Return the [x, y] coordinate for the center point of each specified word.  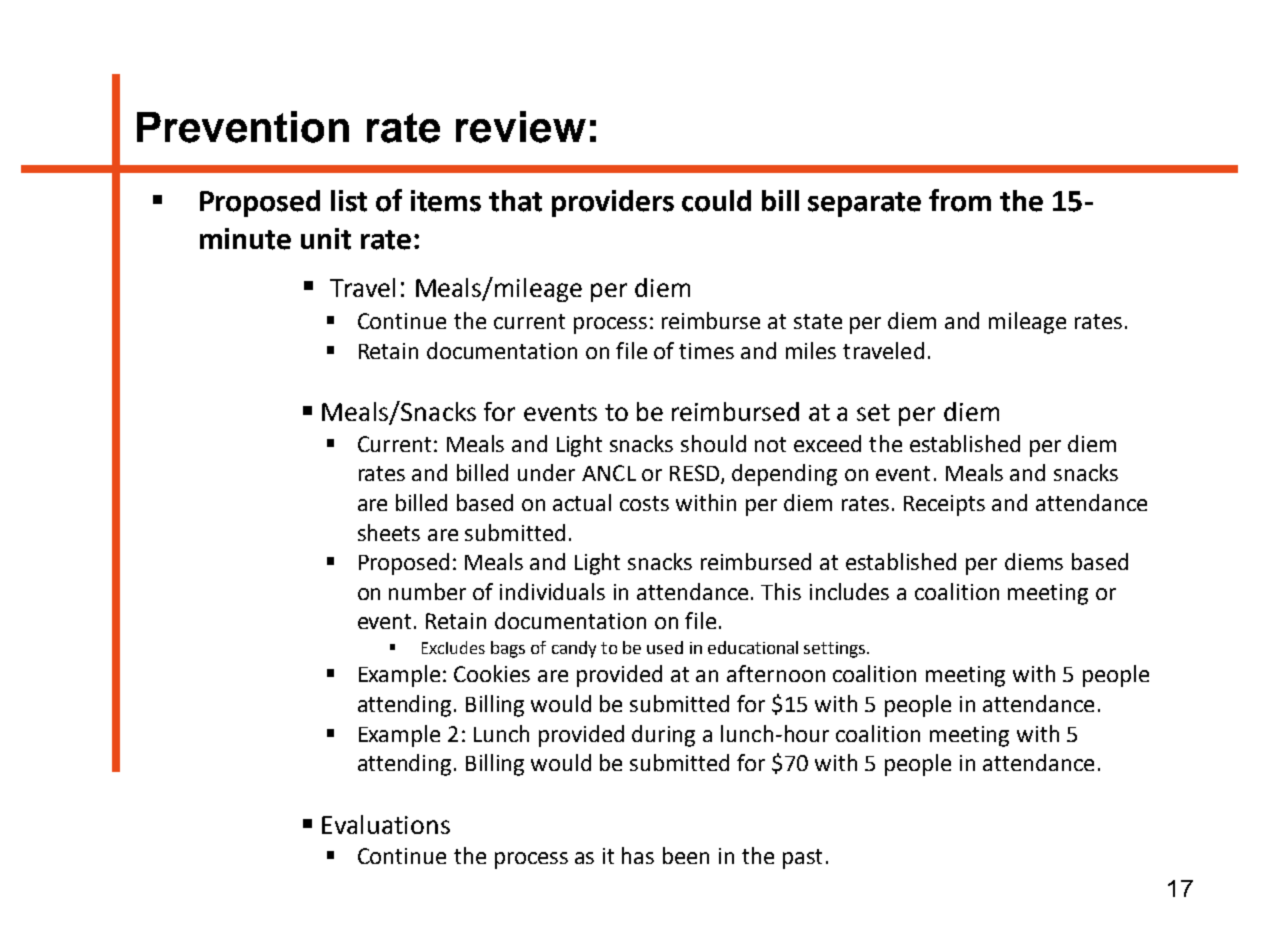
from [960, 200]
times [706, 351]
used [665, 647]
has [638, 855]
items [446, 201]
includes [849, 591]
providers [613, 203]
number [427, 591]
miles [811, 350]
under [546, 472]
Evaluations [386, 824]
